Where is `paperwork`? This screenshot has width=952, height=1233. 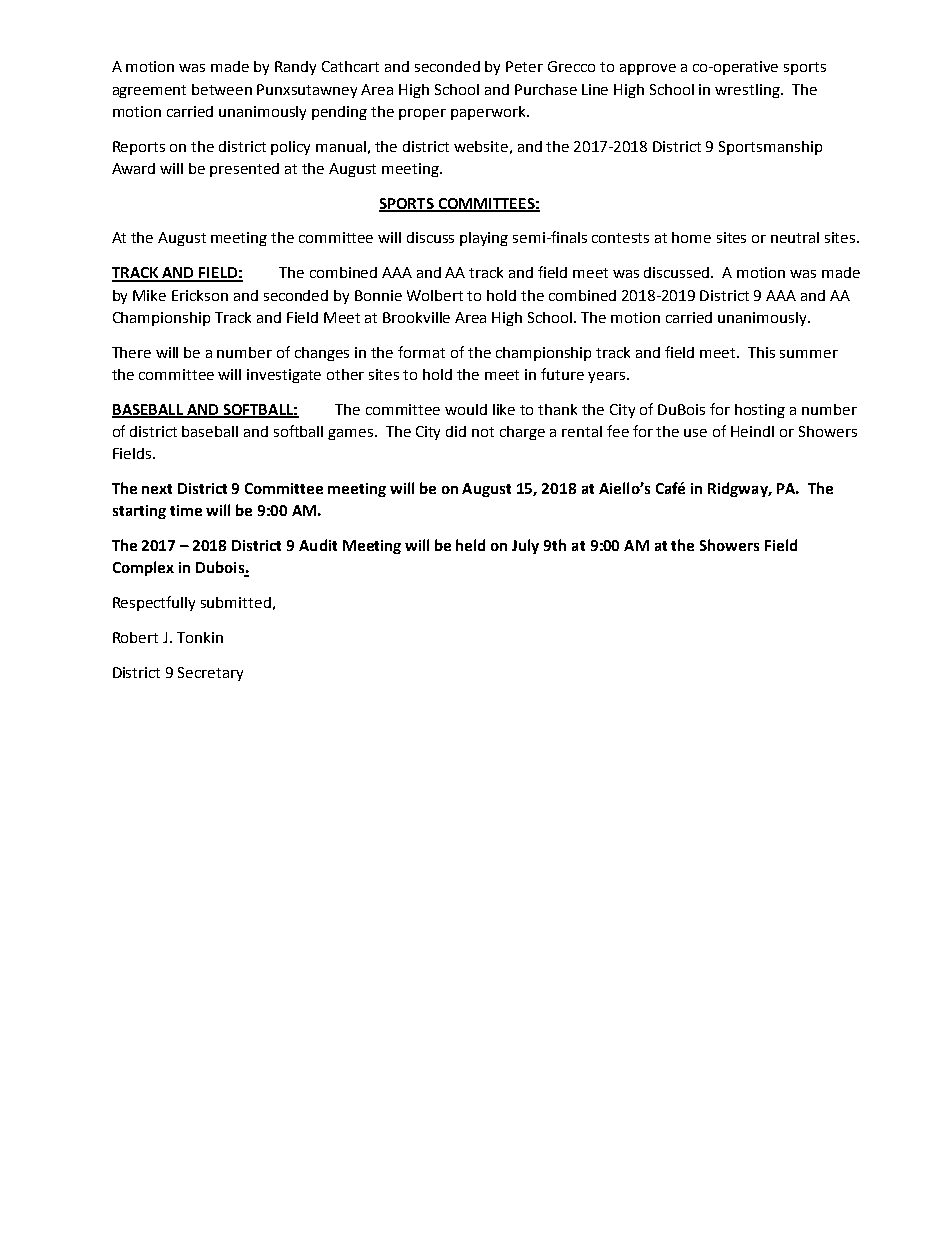
paperwork is located at coordinates (489, 113).
